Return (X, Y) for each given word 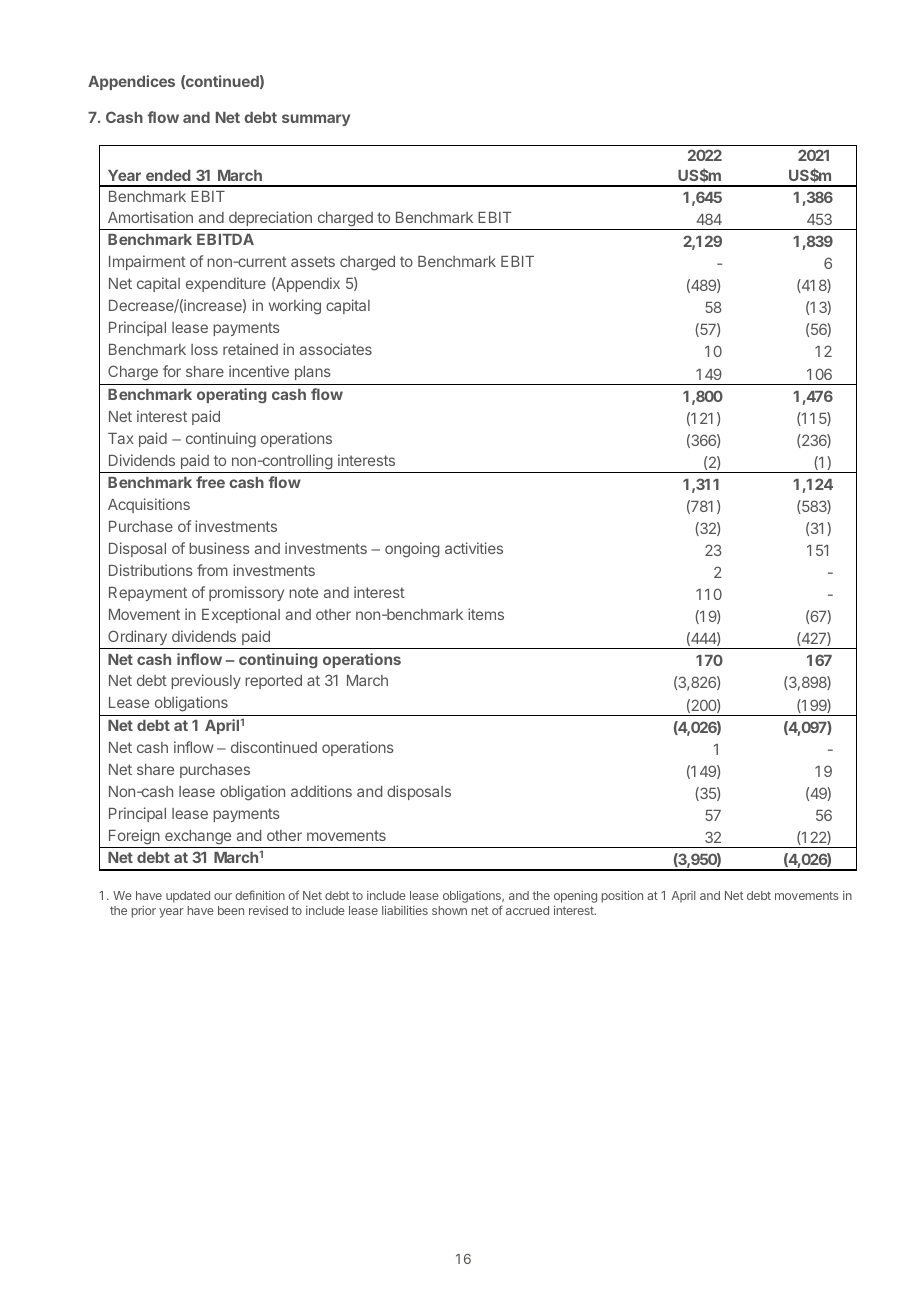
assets (313, 261)
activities (474, 548)
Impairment (147, 262)
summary (316, 120)
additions (321, 791)
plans (313, 373)
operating (232, 396)
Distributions (151, 570)
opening (575, 898)
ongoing (412, 550)
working (295, 307)
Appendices (131, 82)
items (486, 614)
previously (206, 681)
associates (336, 349)
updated (188, 897)
